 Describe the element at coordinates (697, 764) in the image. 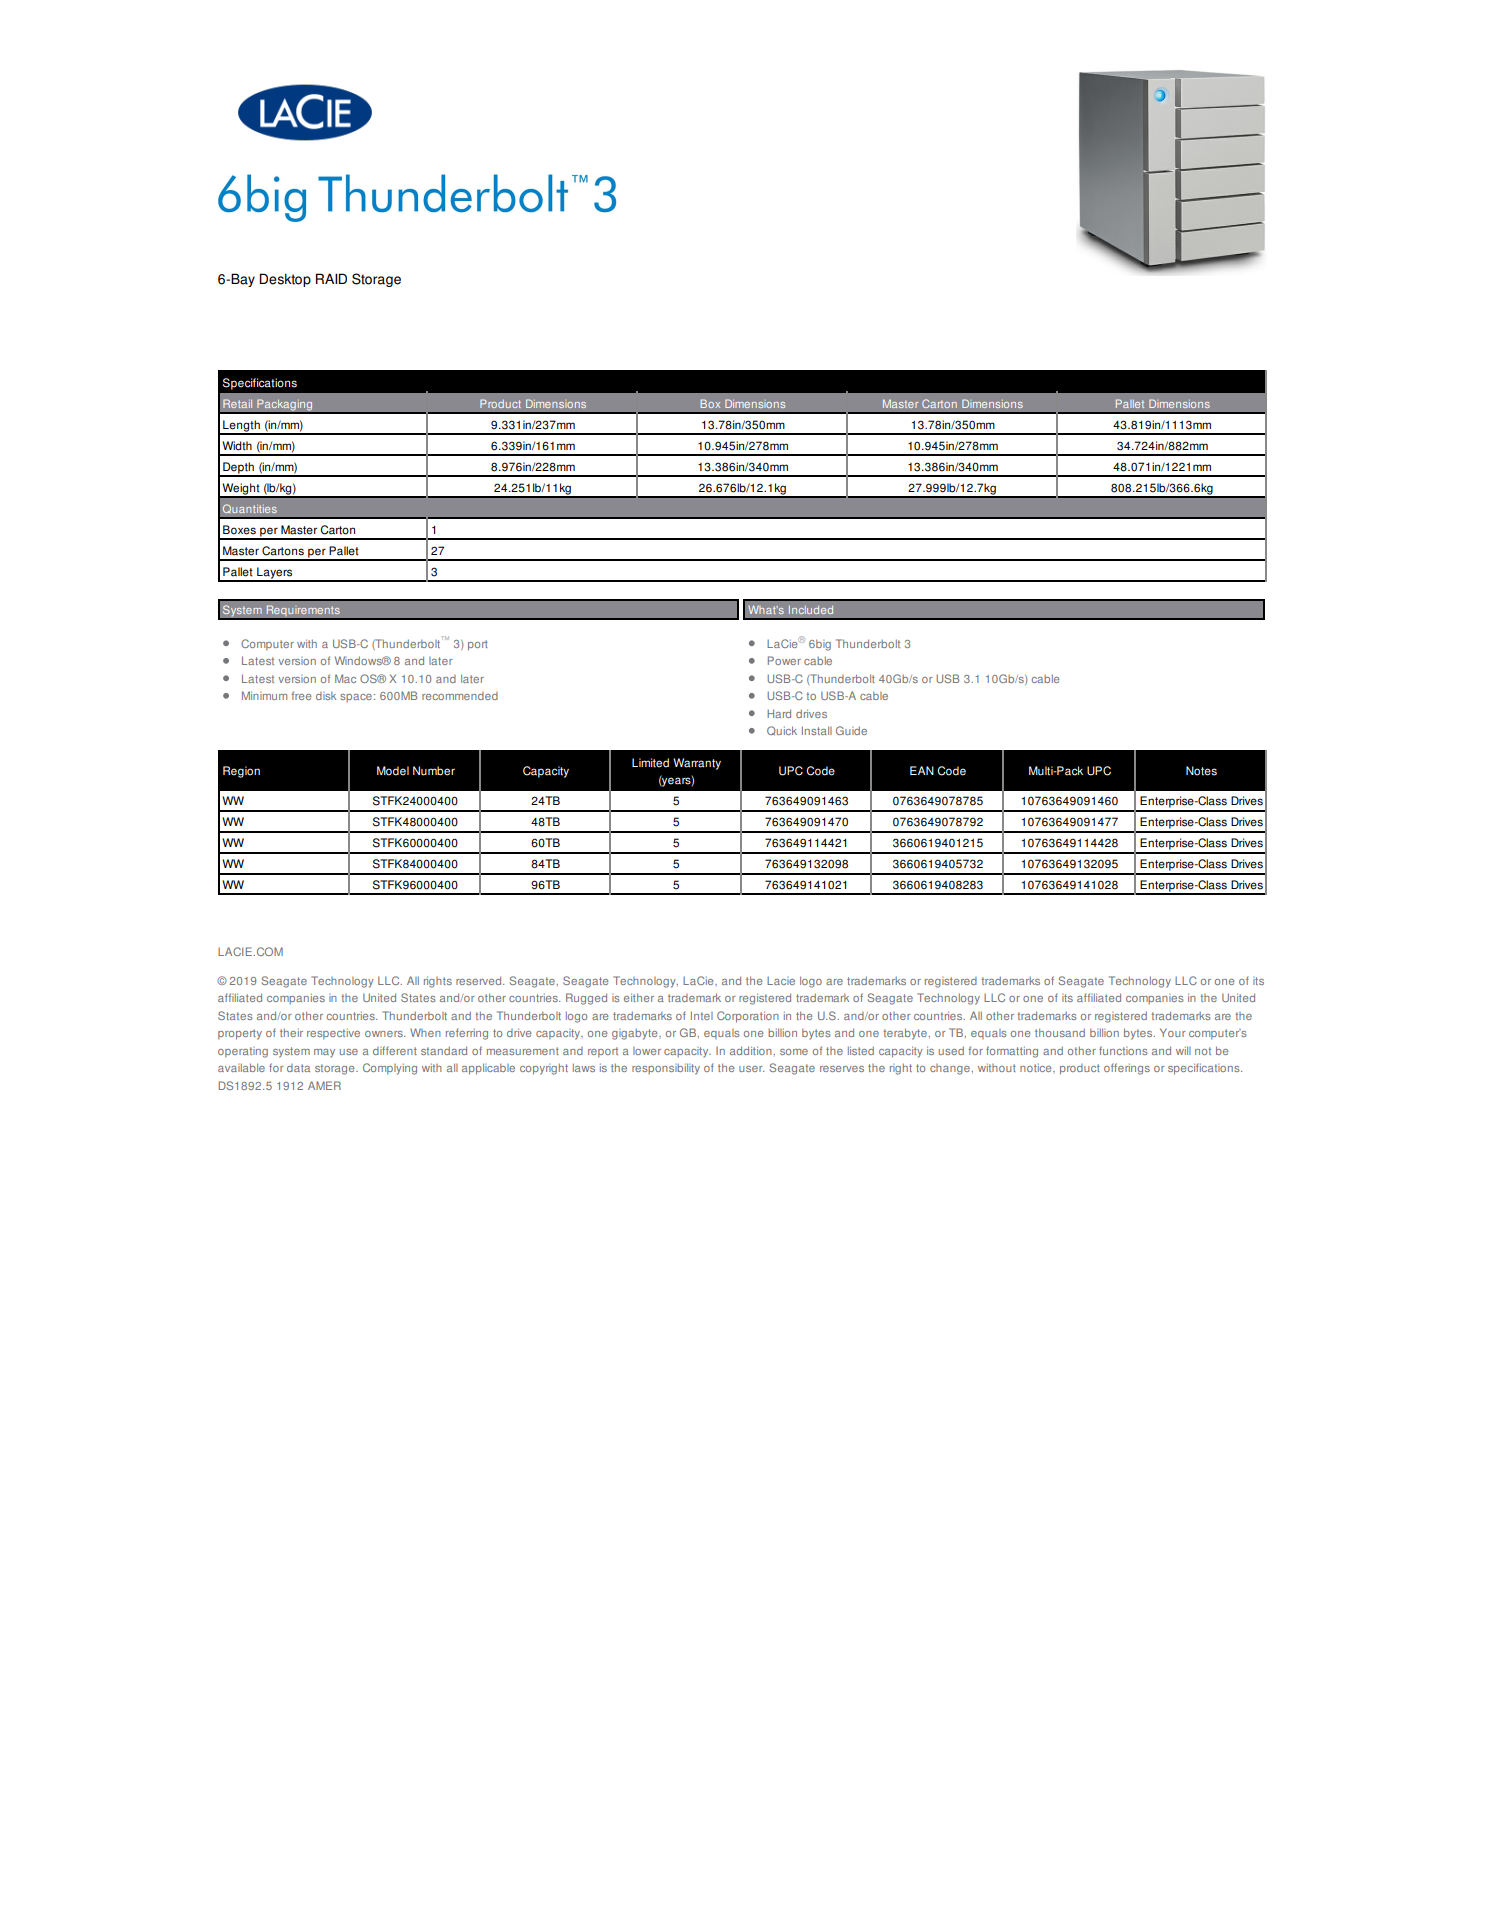

I see `Warranty` at that location.
